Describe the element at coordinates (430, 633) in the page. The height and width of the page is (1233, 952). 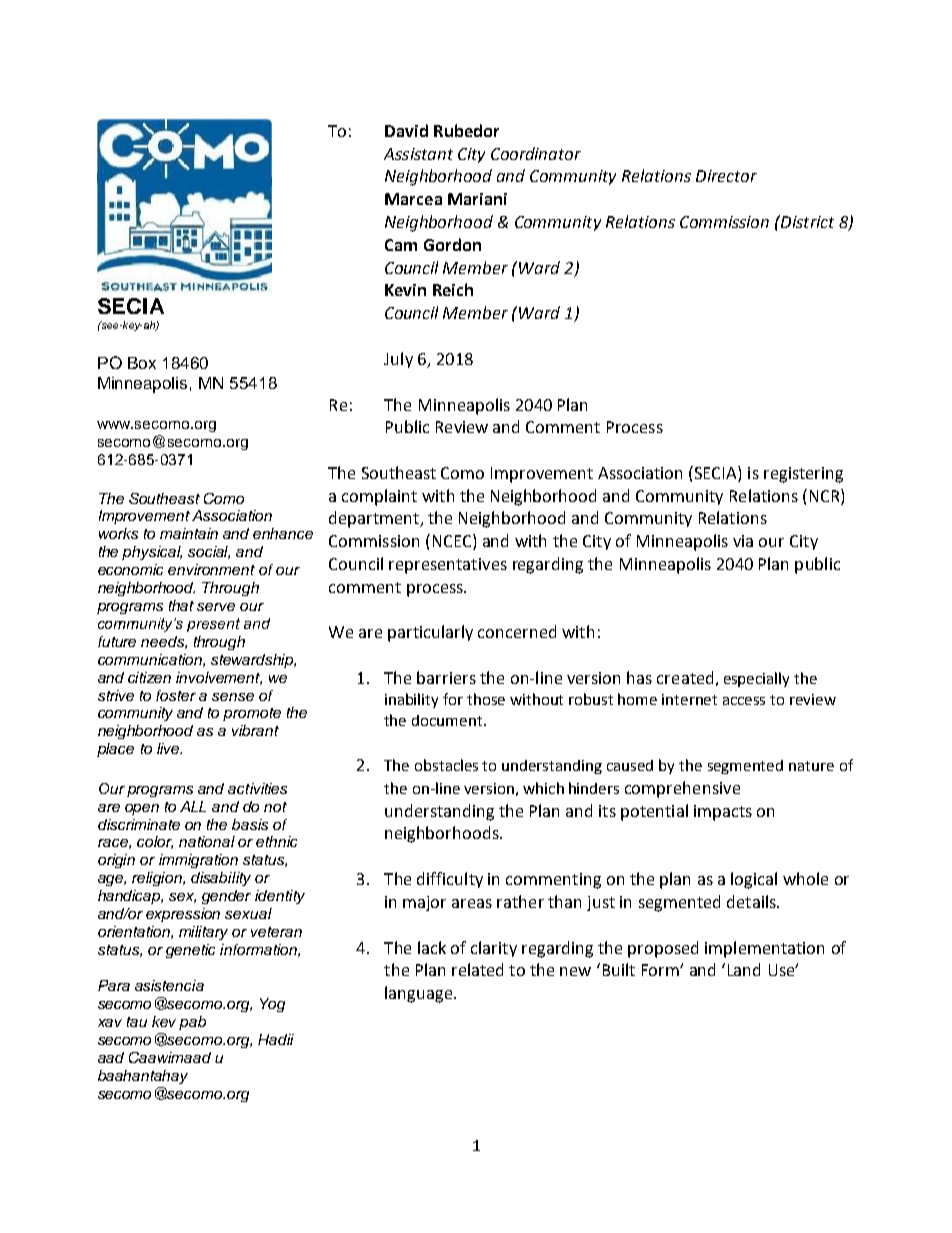
I see `particularly` at that location.
